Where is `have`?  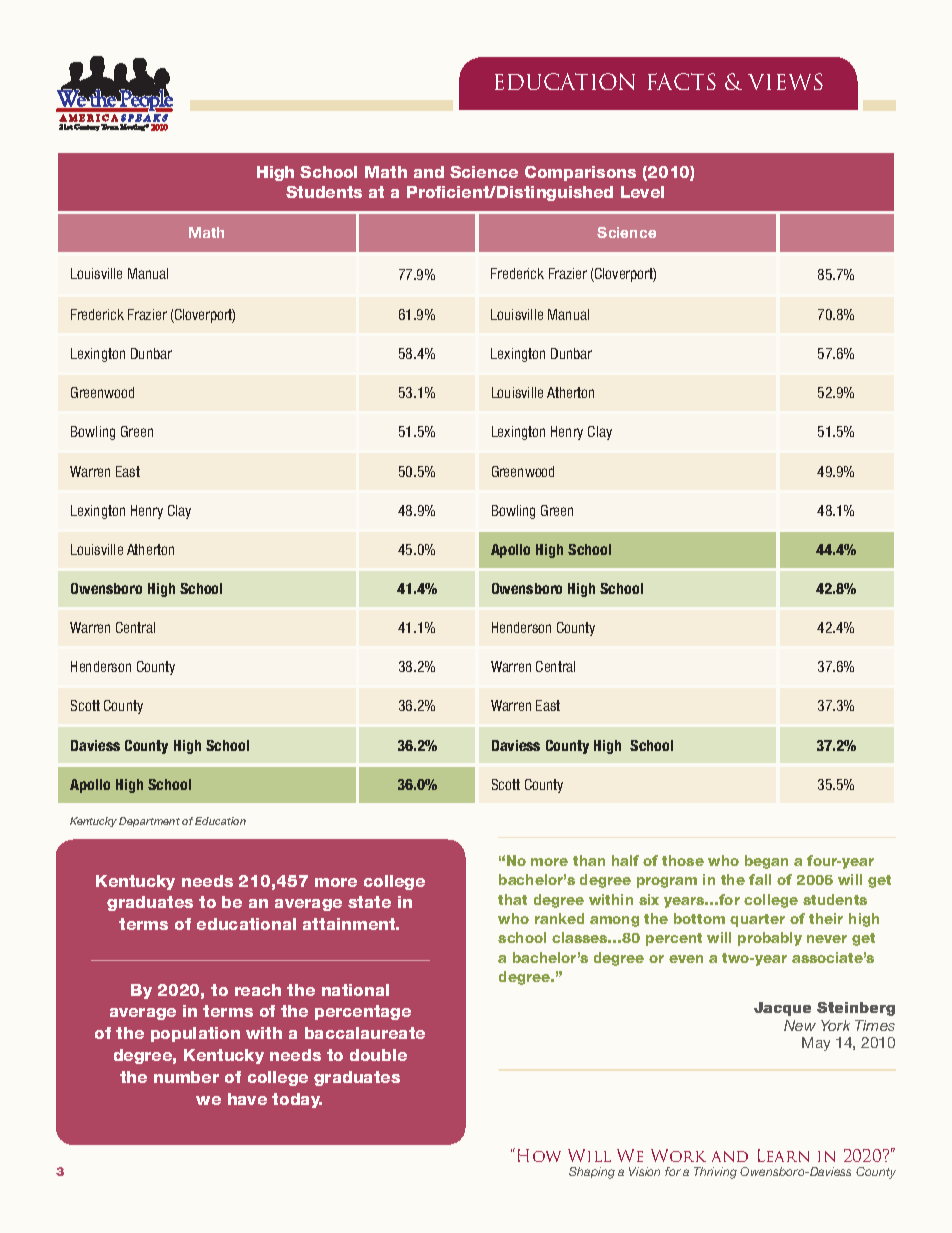 have is located at coordinates (247, 1099).
